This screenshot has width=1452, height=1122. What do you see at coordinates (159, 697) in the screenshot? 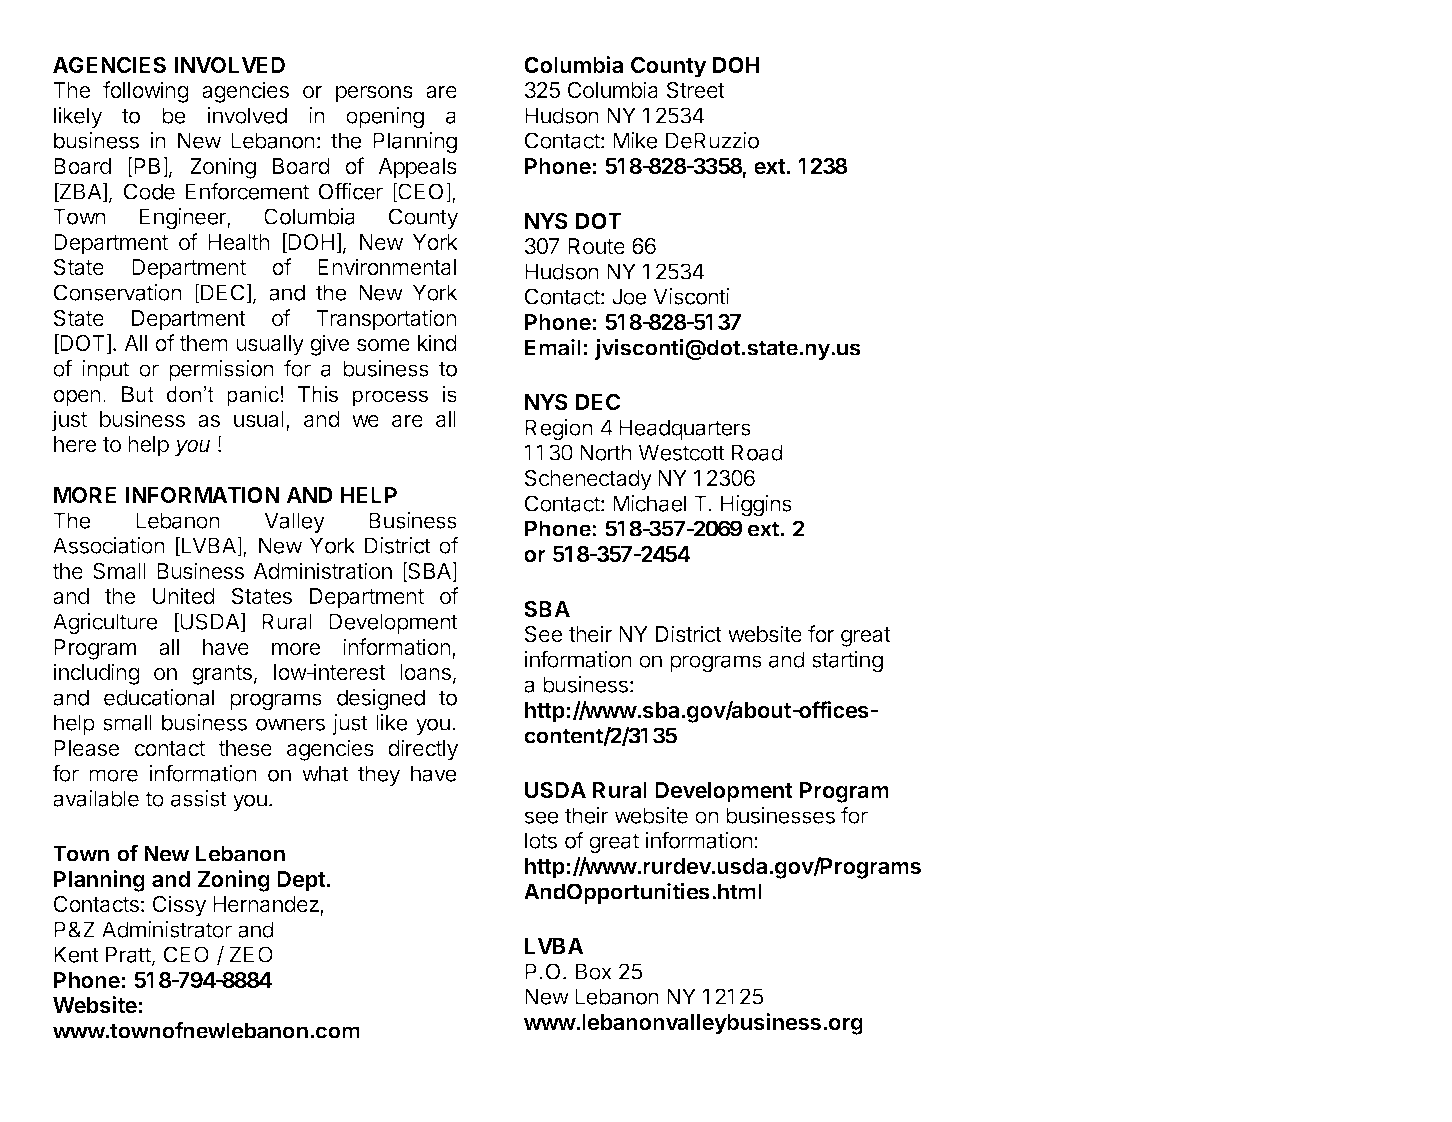
I see `educational` at bounding box center [159, 697].
